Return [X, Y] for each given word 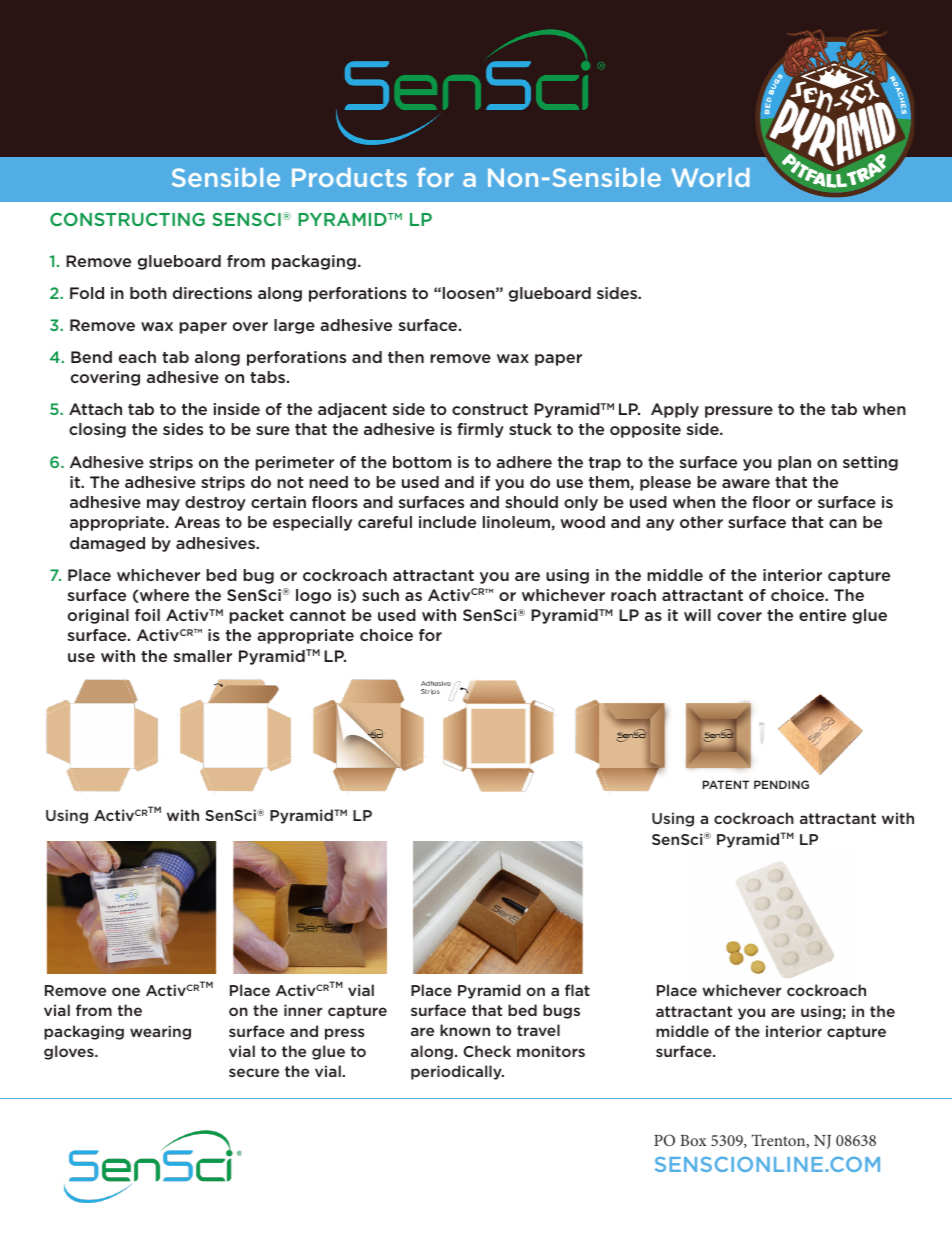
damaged [107, 544]
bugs [561, 1011]
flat [577, 990]
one [126, 991]
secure [254, 1072]
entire [822, 615]
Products [349, 177]
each [137, 357]
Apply [675, 410]
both [148, 293]
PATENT [726, 784]
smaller [203, 656]
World [710, 177]
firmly [480, 430]
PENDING [781, 784]
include [447, 522]
